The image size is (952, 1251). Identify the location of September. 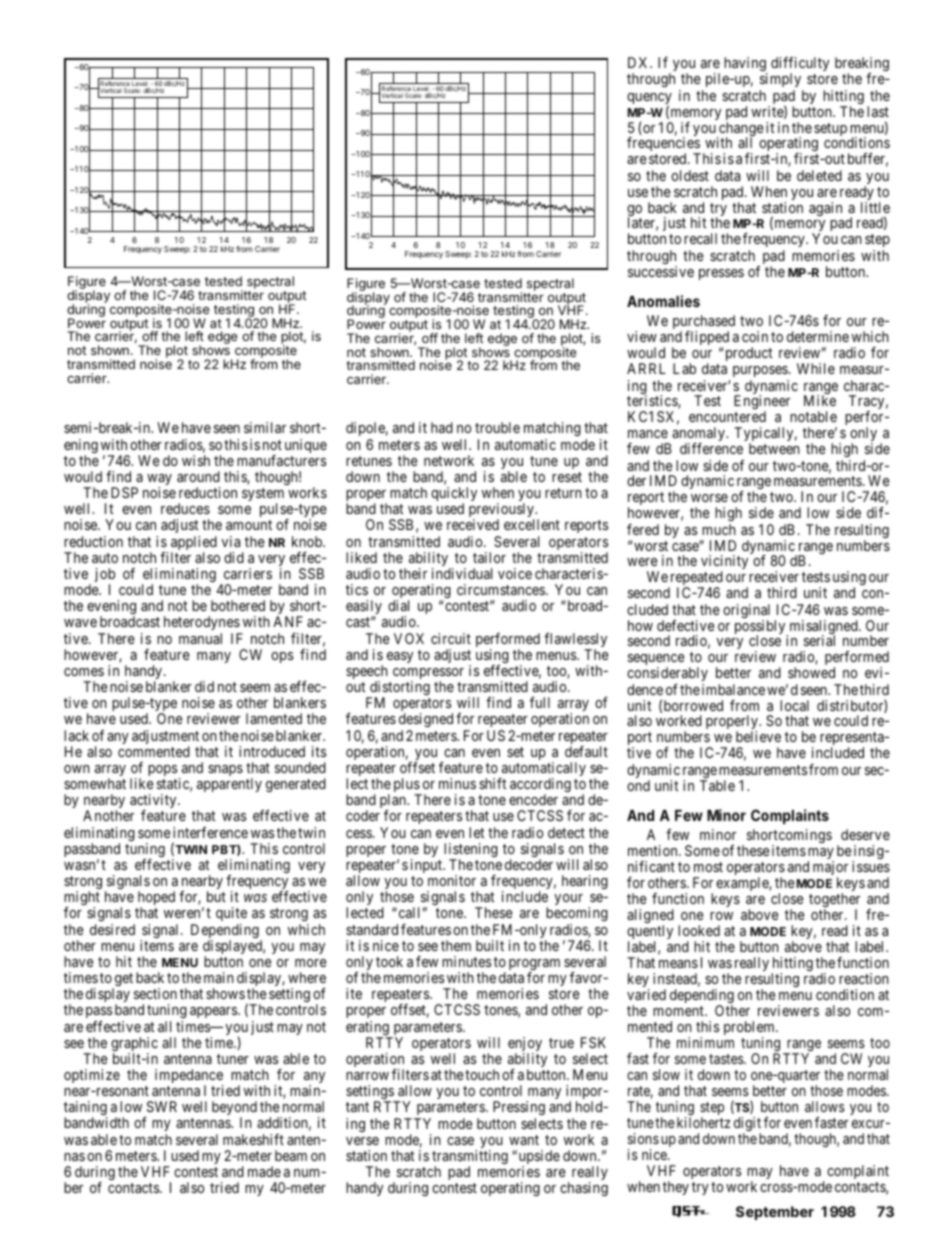
(775, 1213).
